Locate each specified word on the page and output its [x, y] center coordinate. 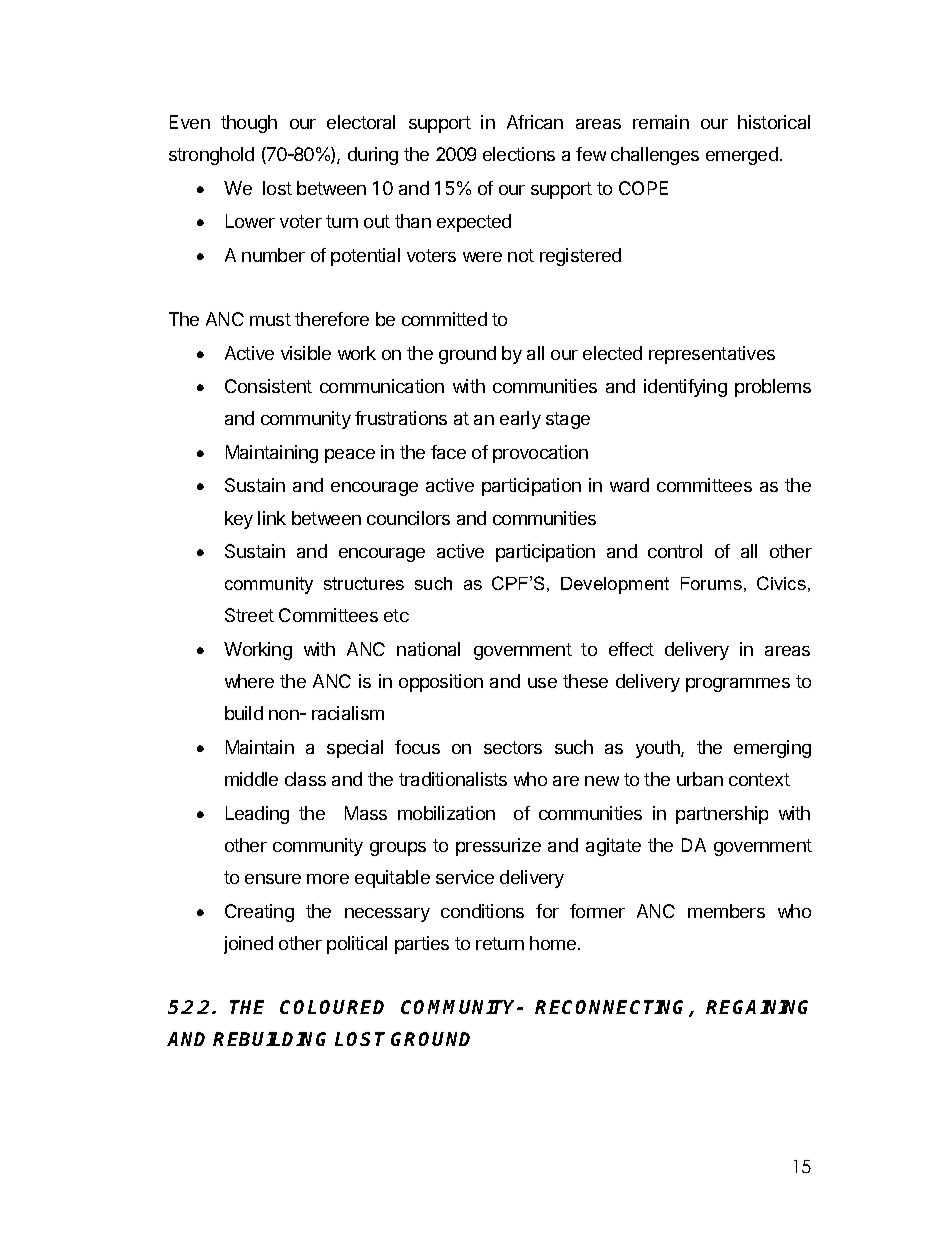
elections [519, 154]
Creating [259, 913]
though [249, 124]
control [675, 551]
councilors [408, 518]
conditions [482, 911]
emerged [742, 156]
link [272, 518]
